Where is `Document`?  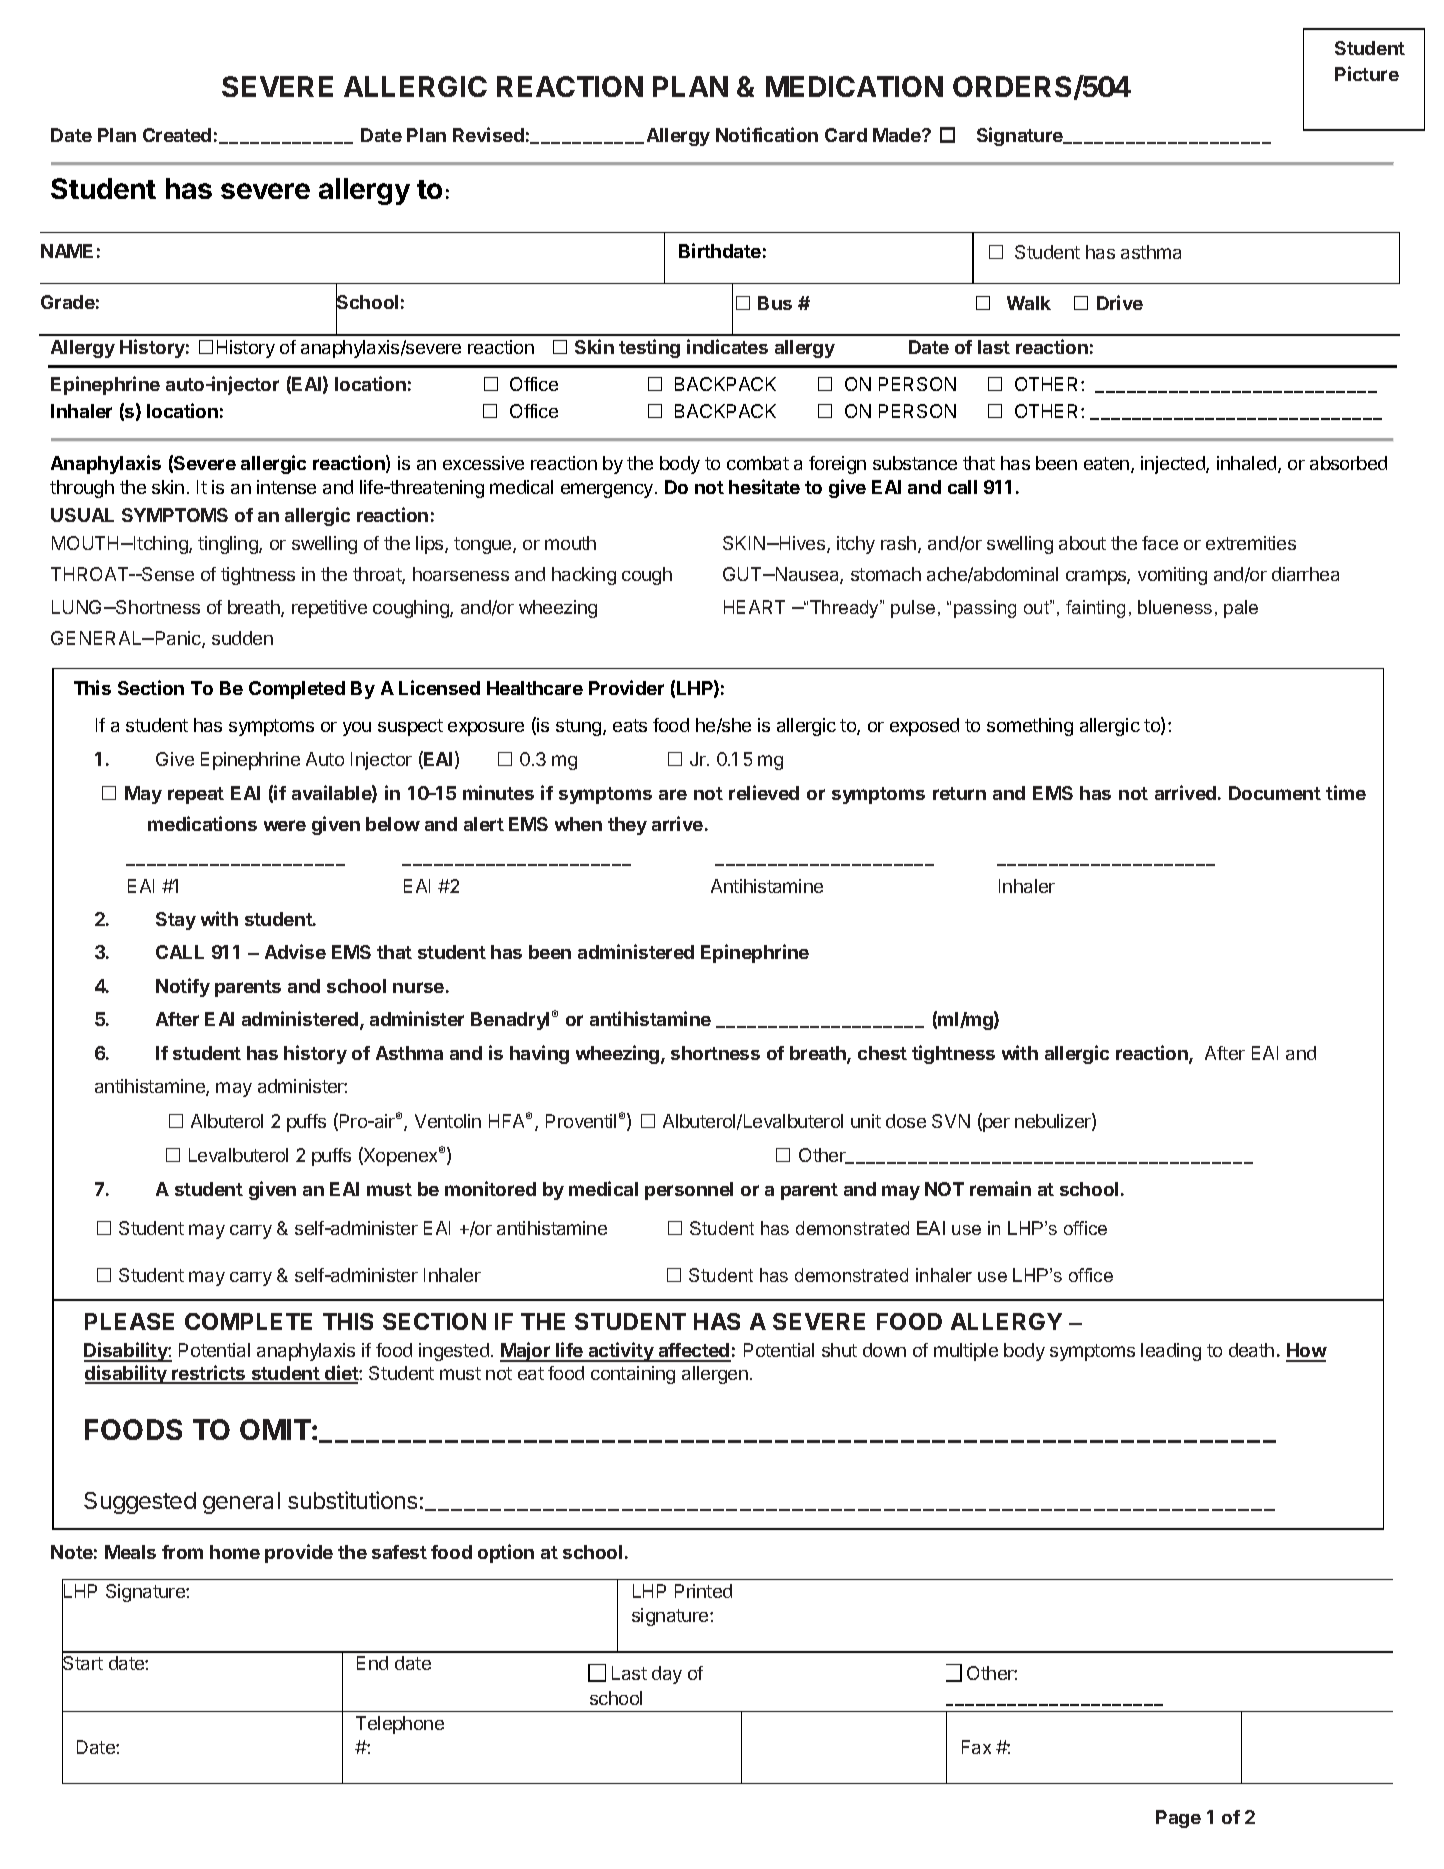
Document is located at coordinates (1275, 793).
